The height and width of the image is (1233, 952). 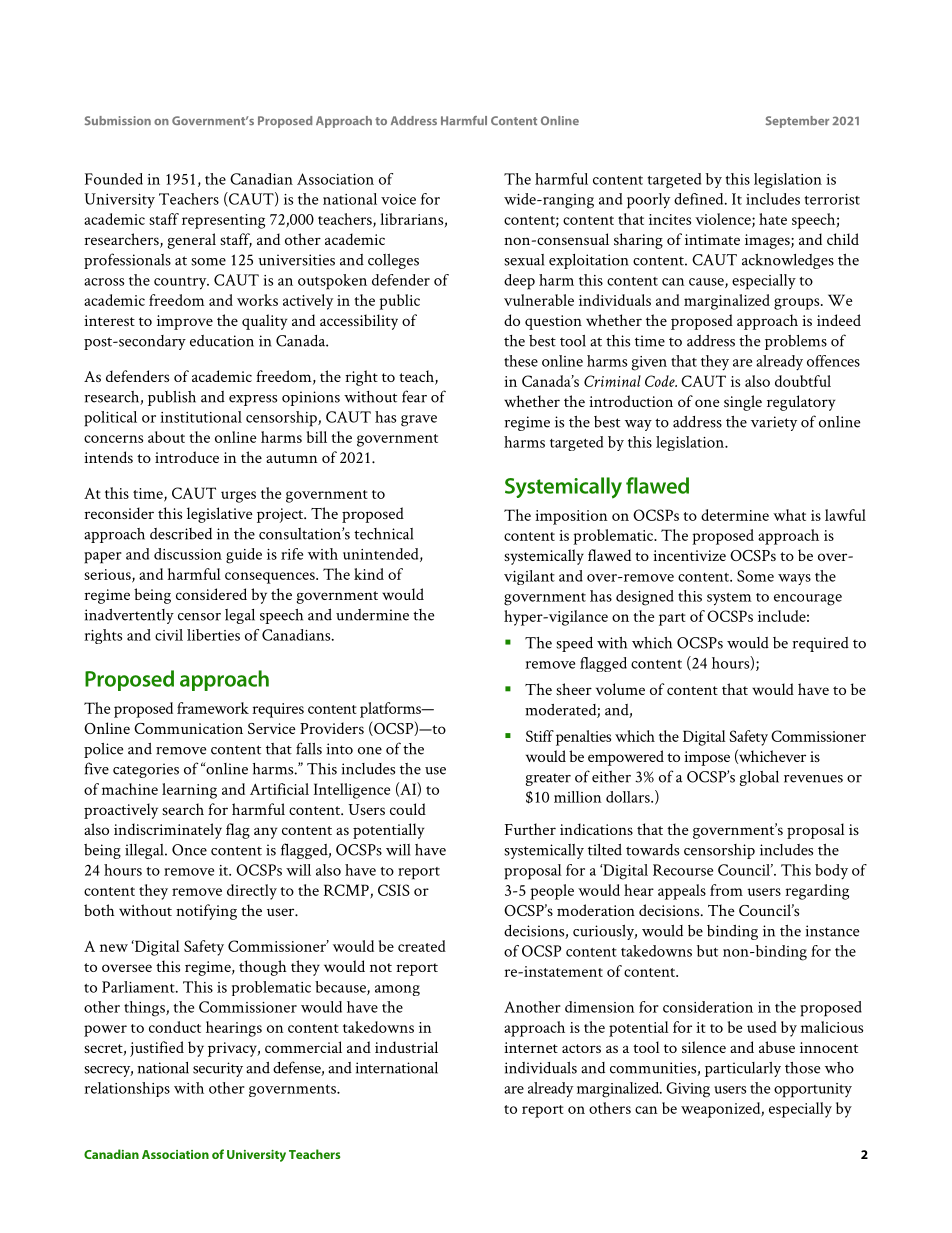 What do you see at coordinates (218, 1069) in the image?
I see `security` at bounding box center [218, 1069].
